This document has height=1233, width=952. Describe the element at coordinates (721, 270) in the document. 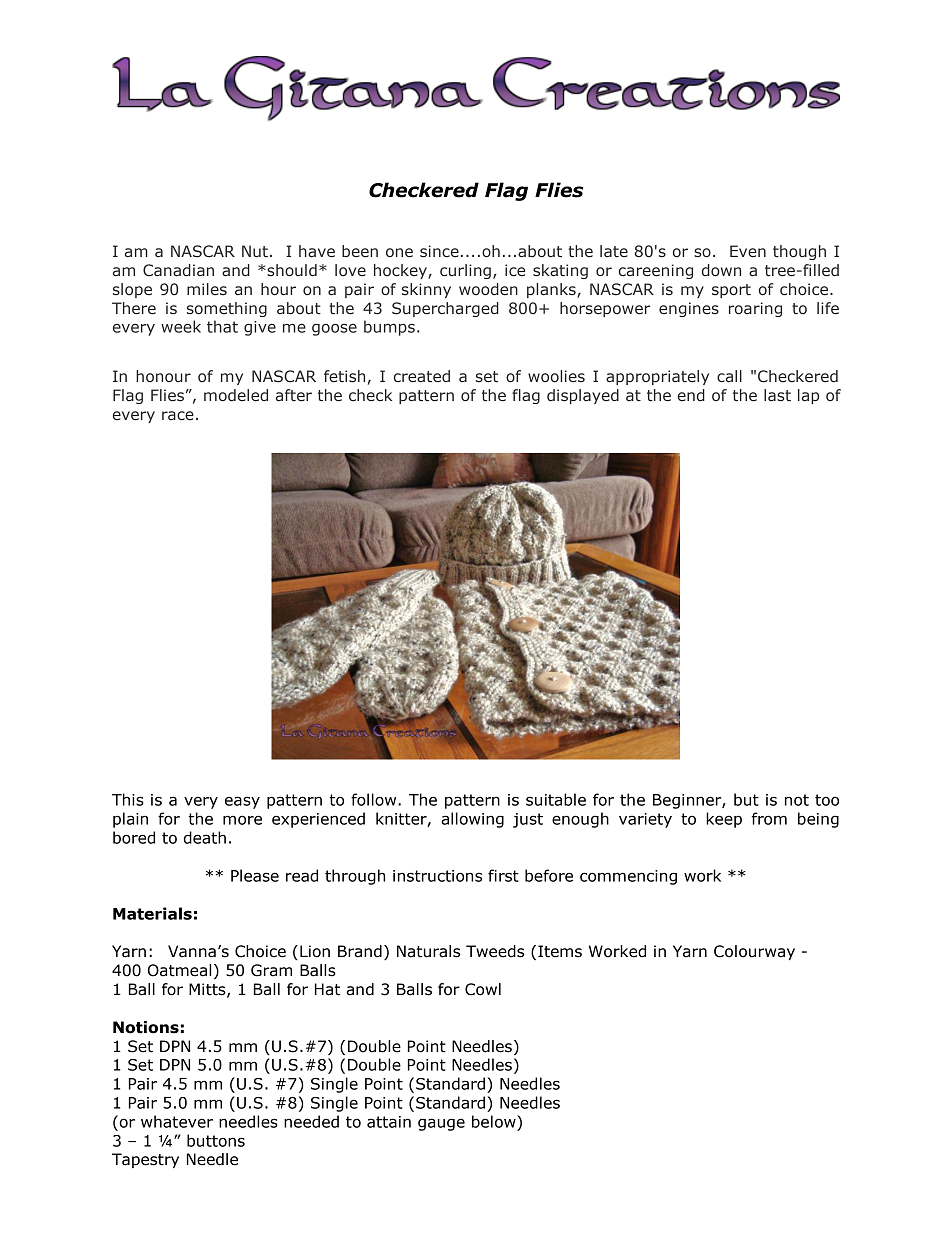

I see `down` at that location.
